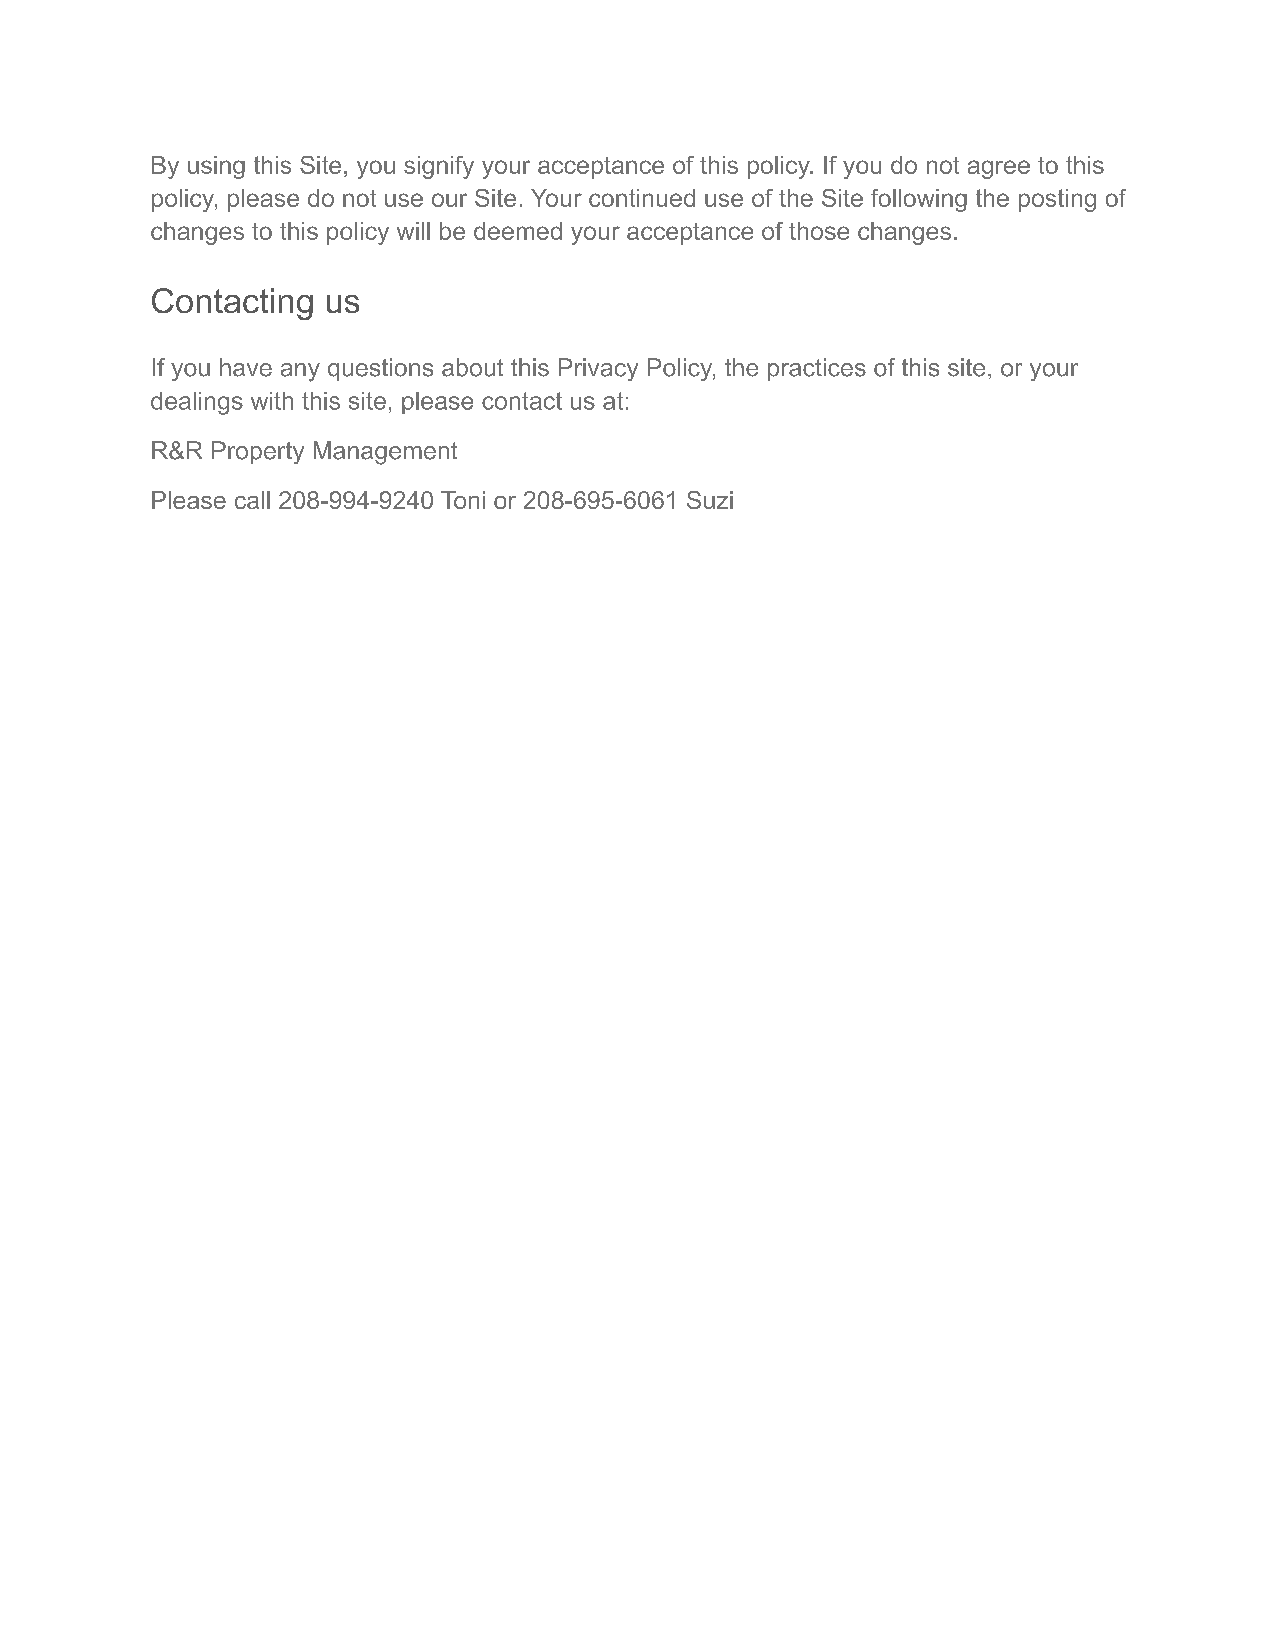  What do you see at coordinates (385, 453) in the page?
I see `Management` at bounding box center [385, 453].
